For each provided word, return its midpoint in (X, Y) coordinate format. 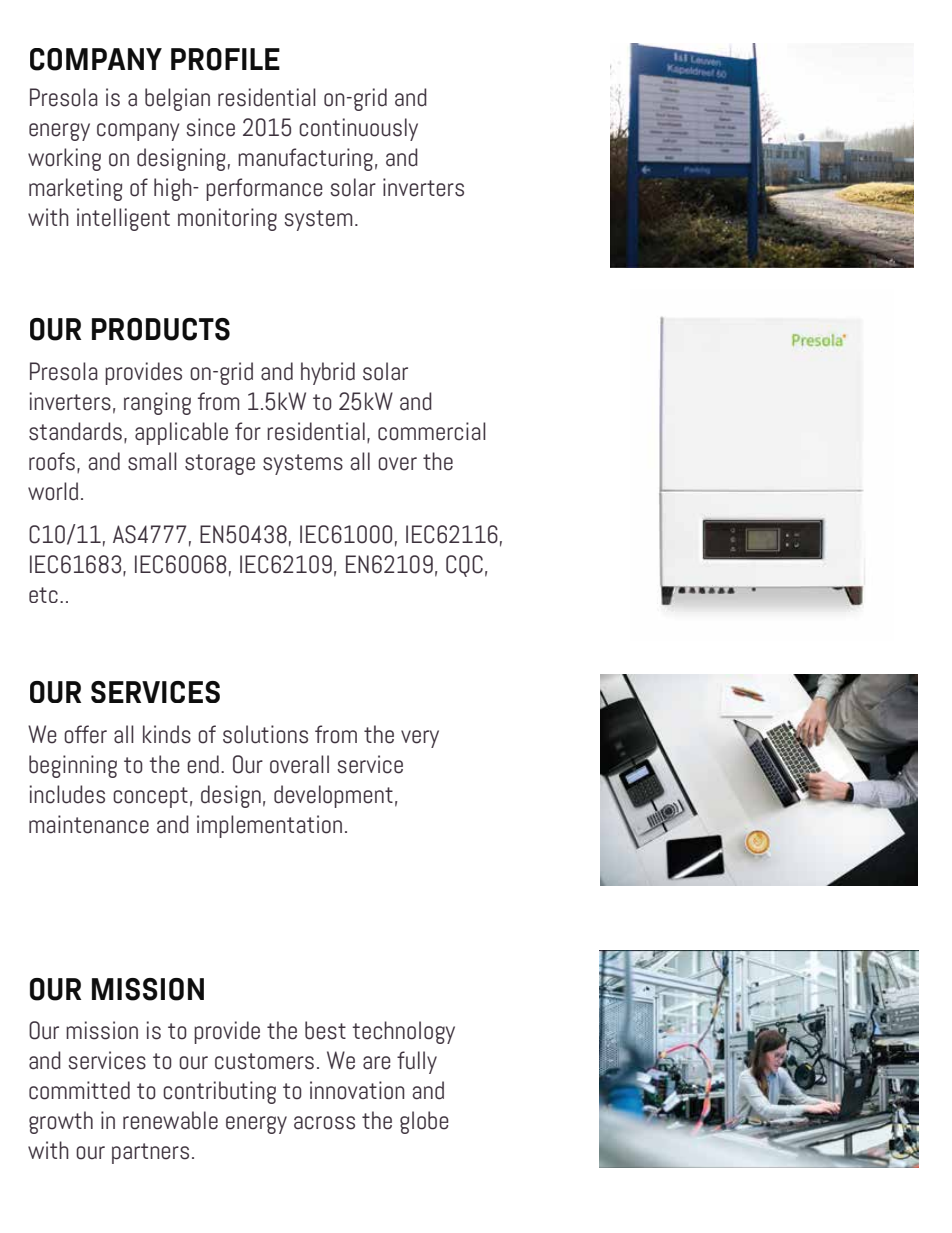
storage (220, 464)
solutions (265, 734)
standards (75, 431)
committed (79, 1090)
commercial (432, 431)
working (64, 159)
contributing (219, 1092)
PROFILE (225, 59)
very (420, 739)
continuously (358, 129)
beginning (73, 766)
